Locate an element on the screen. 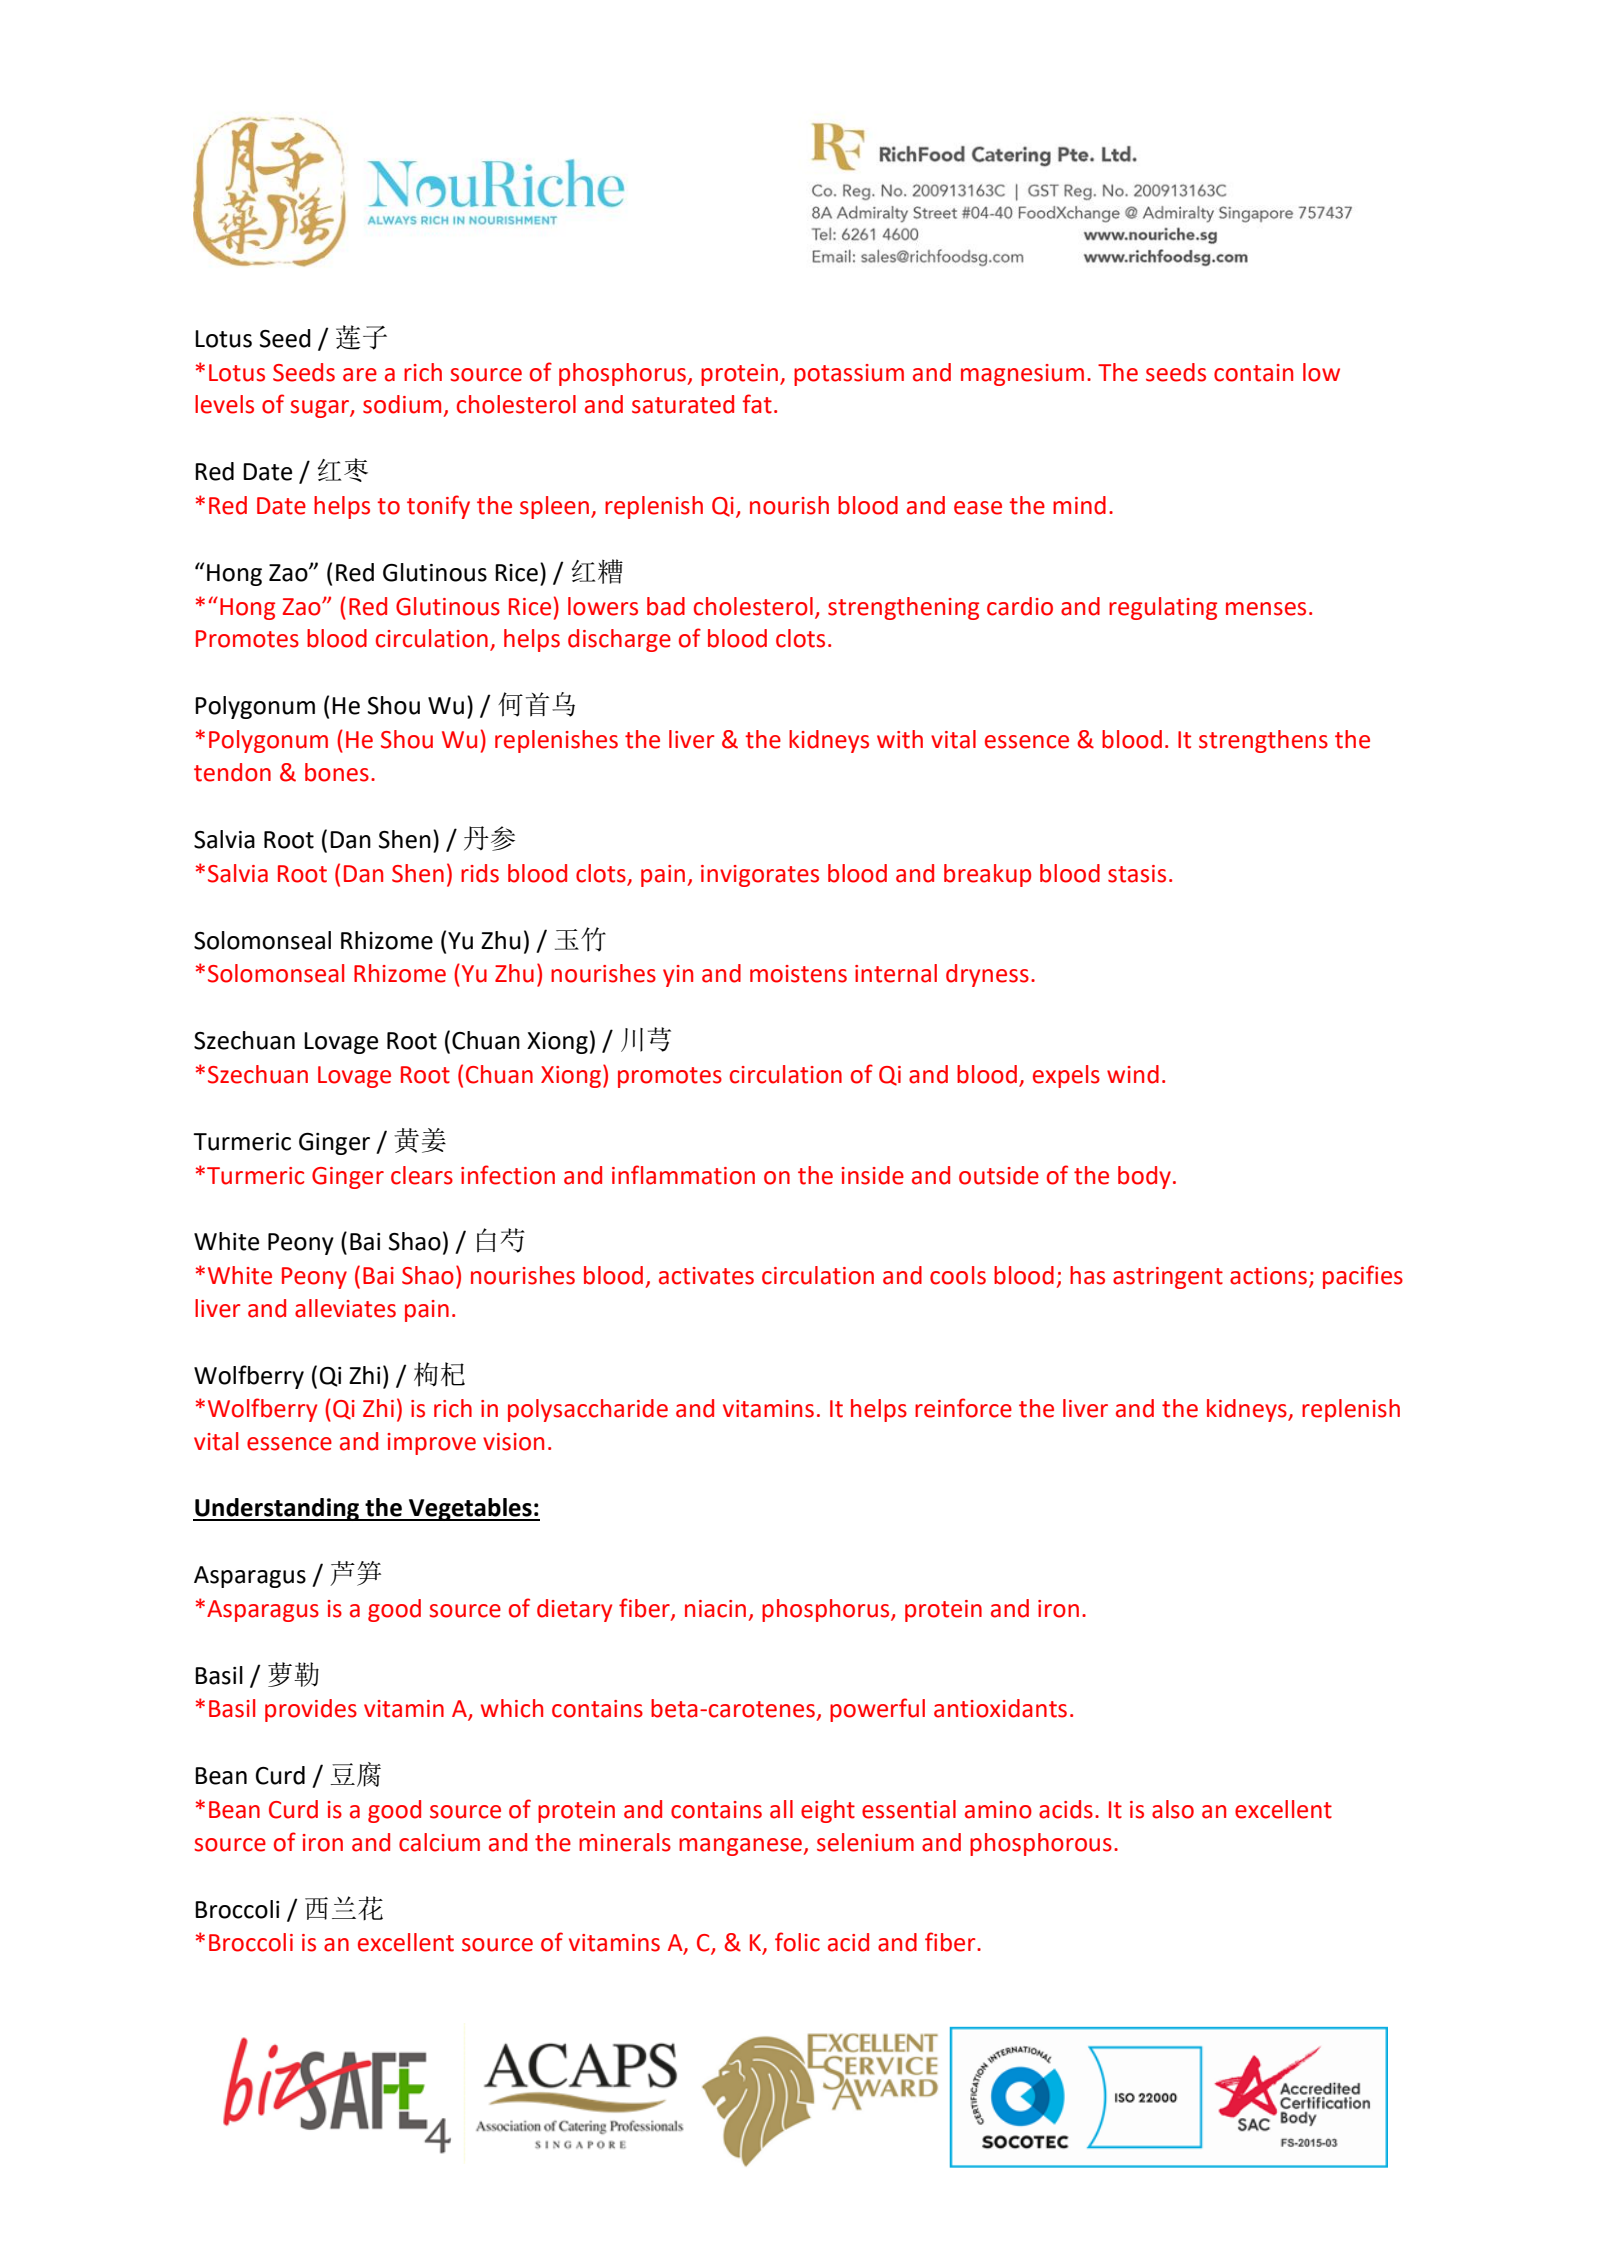 The image size is (1602, 2266). activates is located at coordinates (706, 1276).
